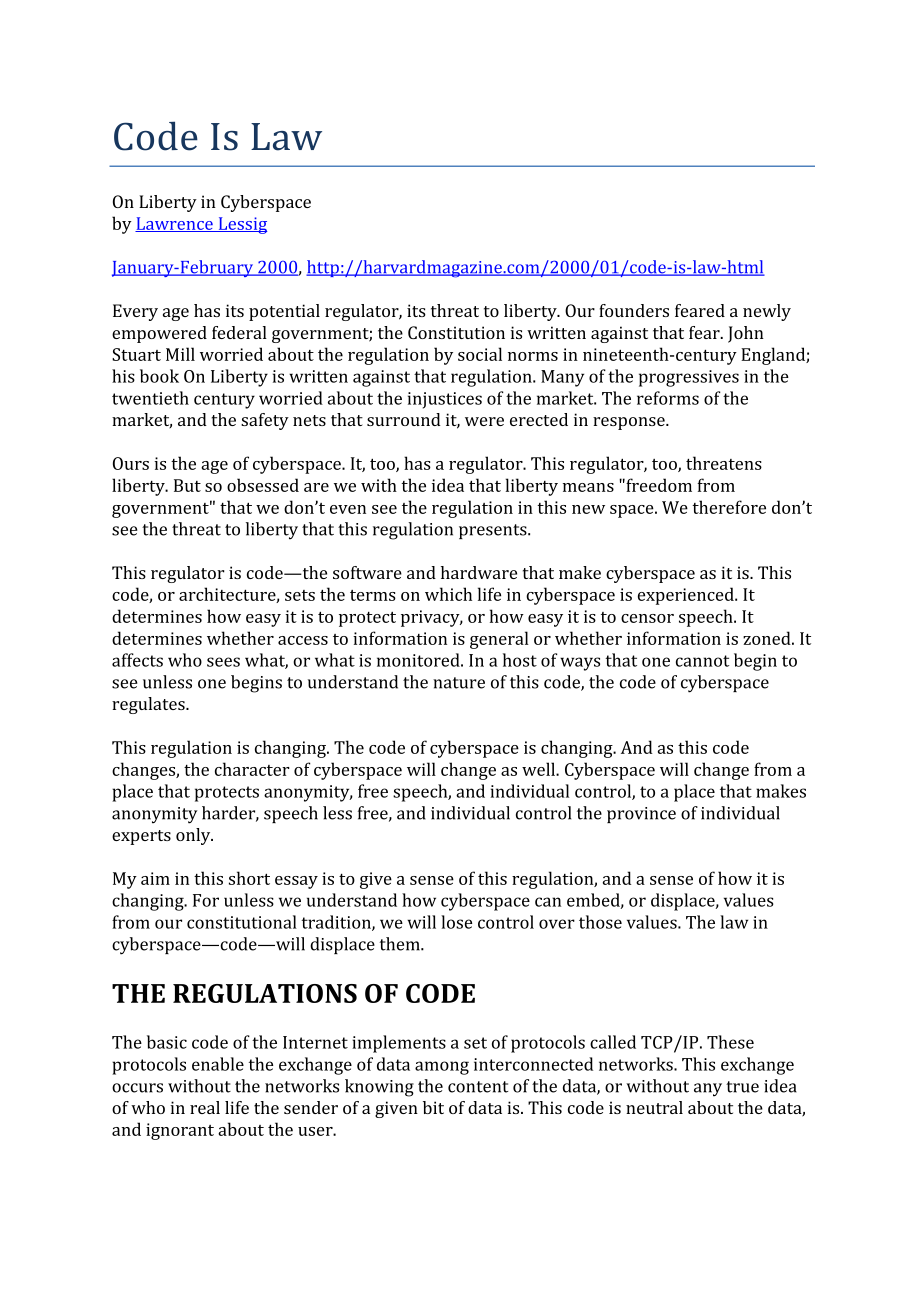  Describe the element at coordinates (654, 1107) in the image. I see `neutral` at that location.
